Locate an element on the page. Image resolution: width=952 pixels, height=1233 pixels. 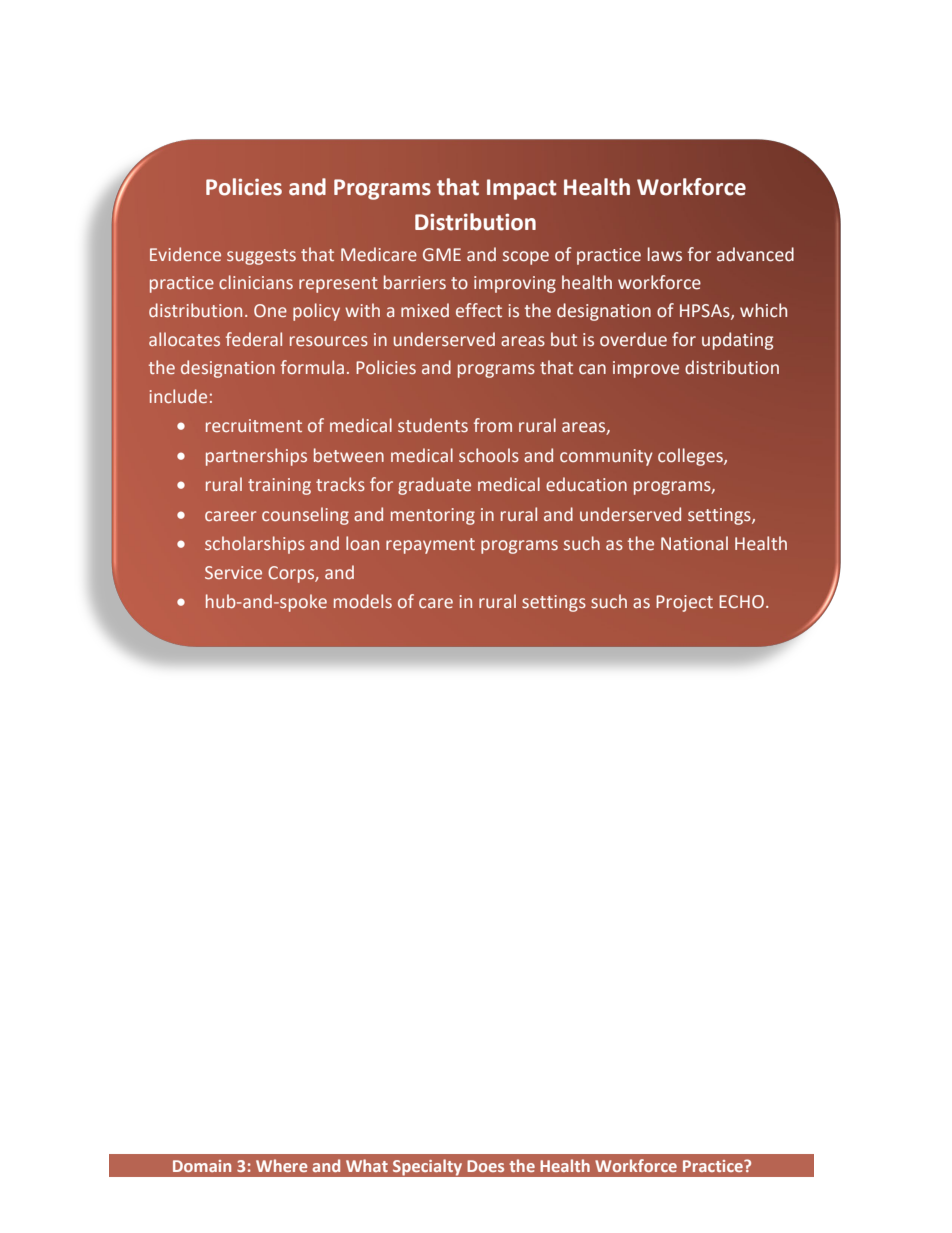
schools is located at coordinates (489, 455).
